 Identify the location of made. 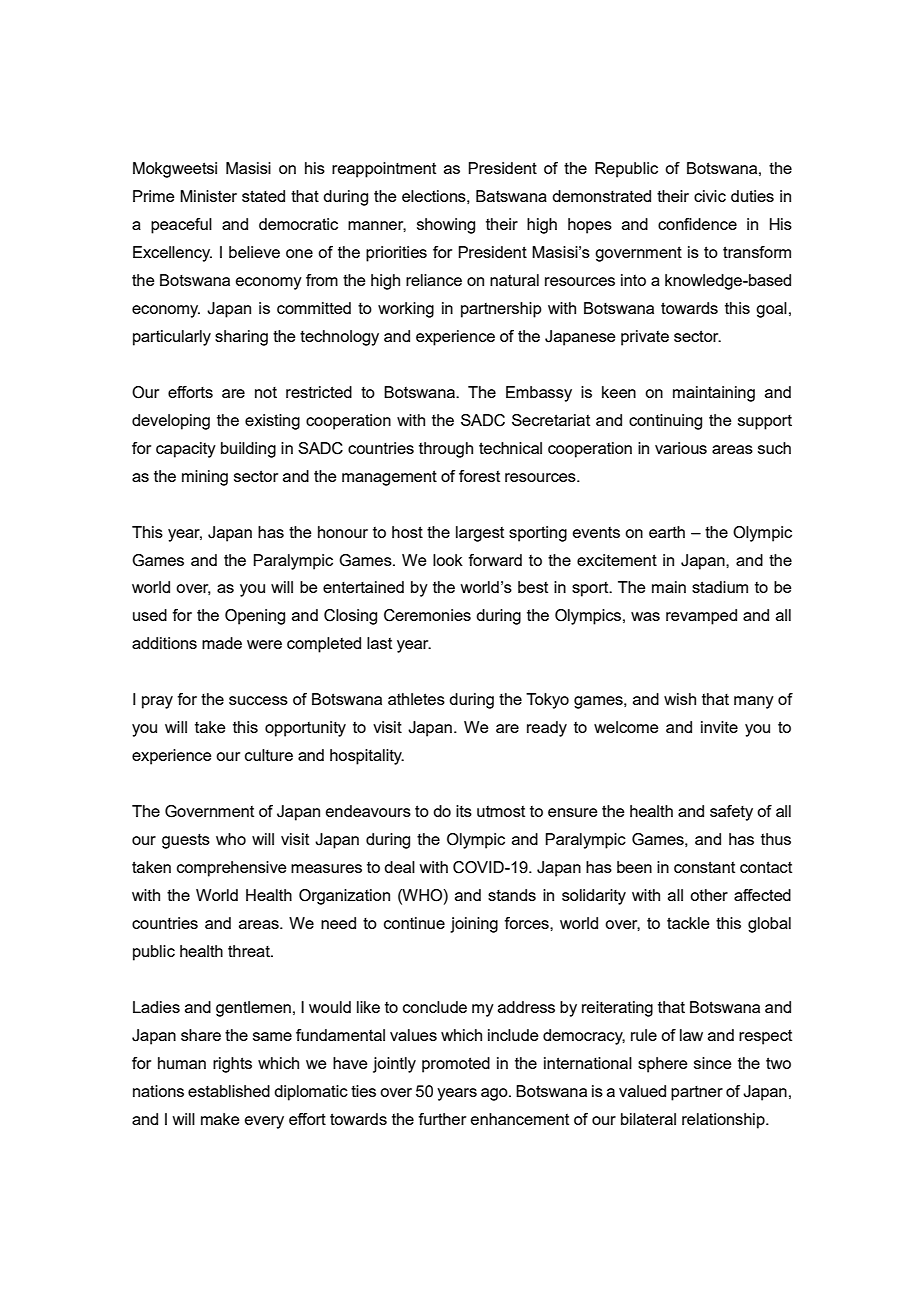
(222, 643).
